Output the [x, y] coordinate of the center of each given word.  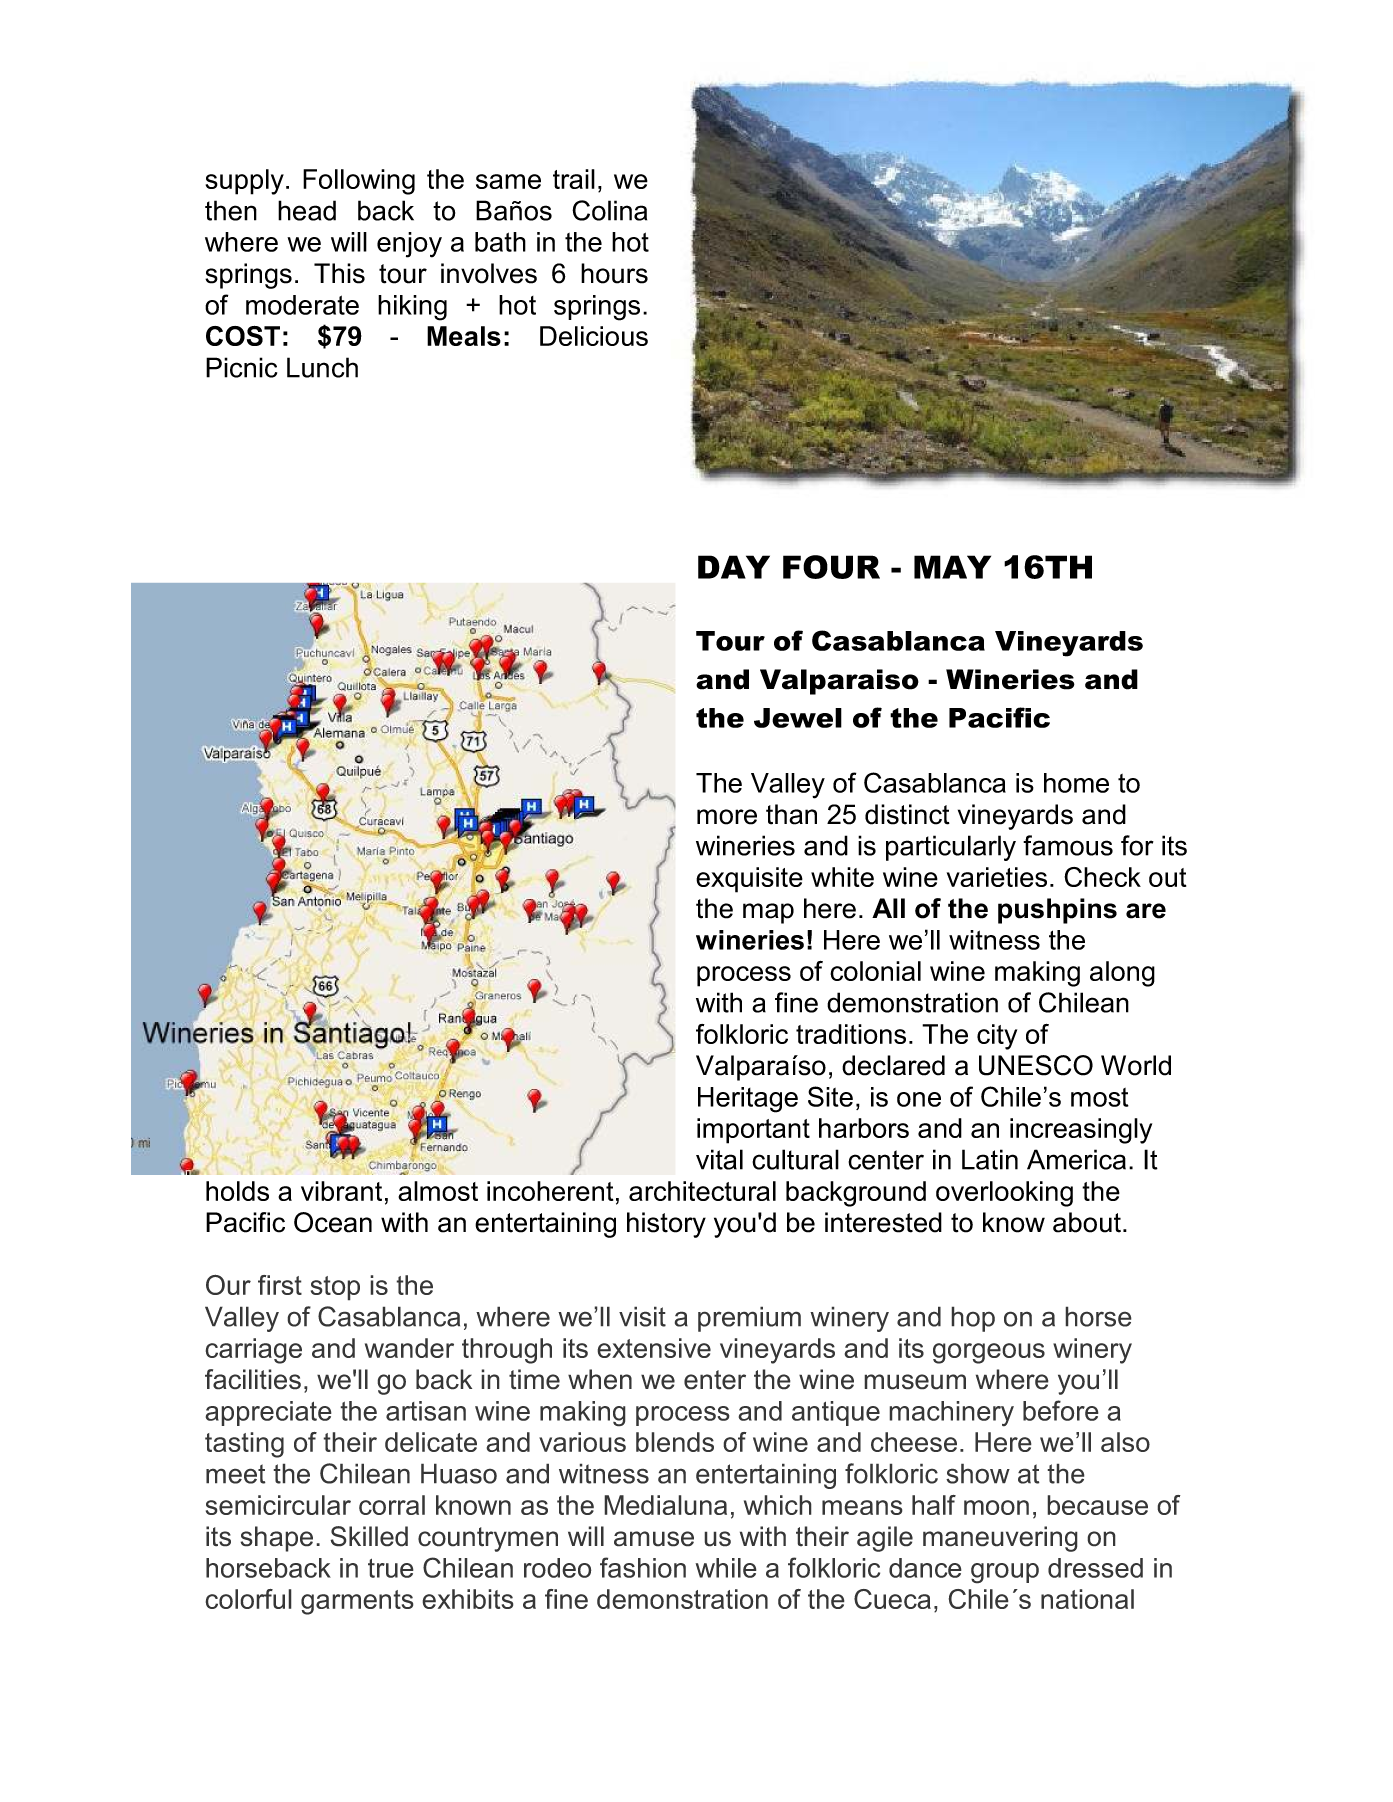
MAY [952, 567]
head [307, 210]
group [1005, 1573]
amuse [654, 1539]
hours [614, 273]
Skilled [369, 1536]
